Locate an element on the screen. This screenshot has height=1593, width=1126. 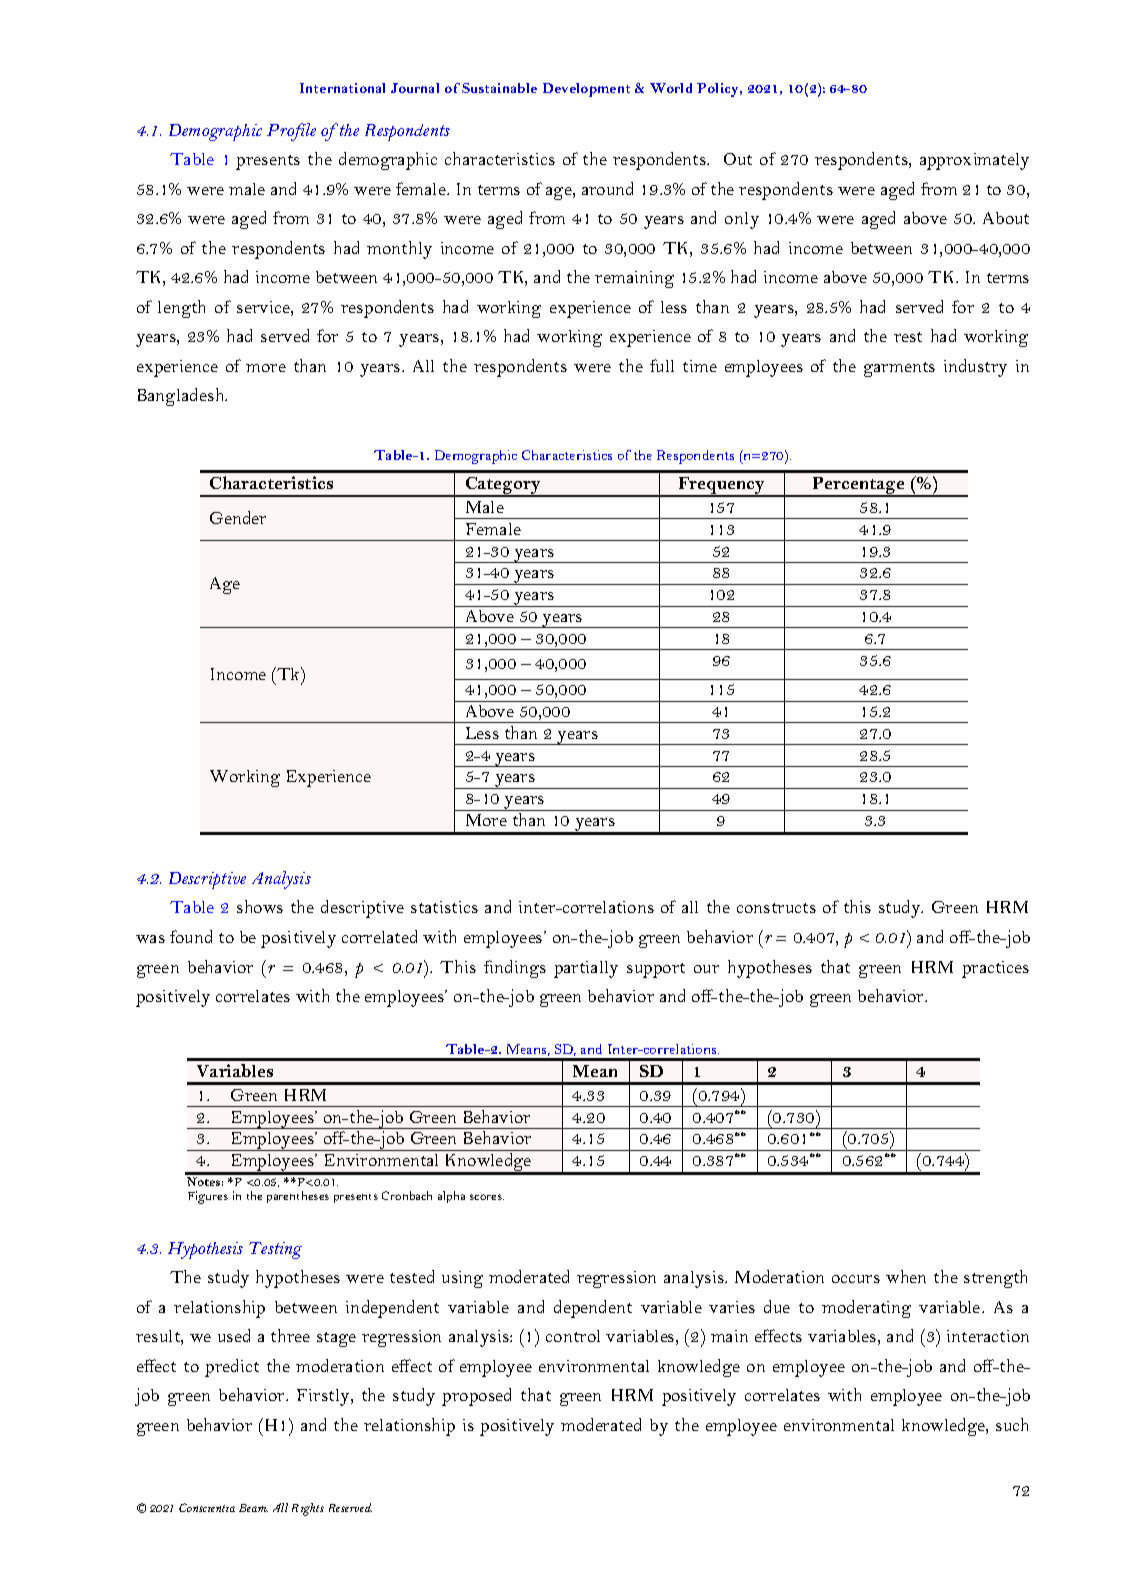
approximately is located at coordinates (974, 161).
